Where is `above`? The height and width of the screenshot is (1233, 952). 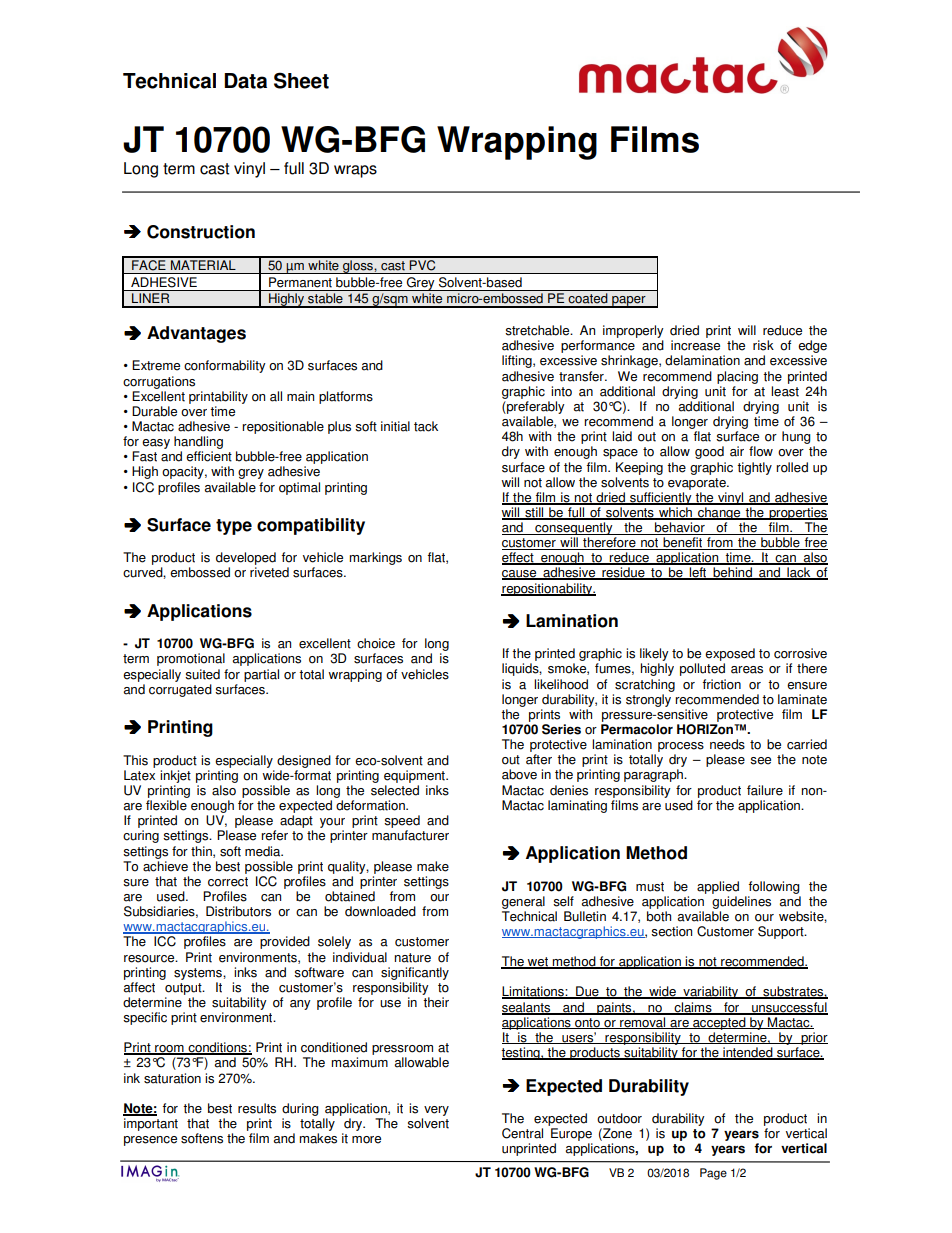
above is located at coordinates (519, 774).
